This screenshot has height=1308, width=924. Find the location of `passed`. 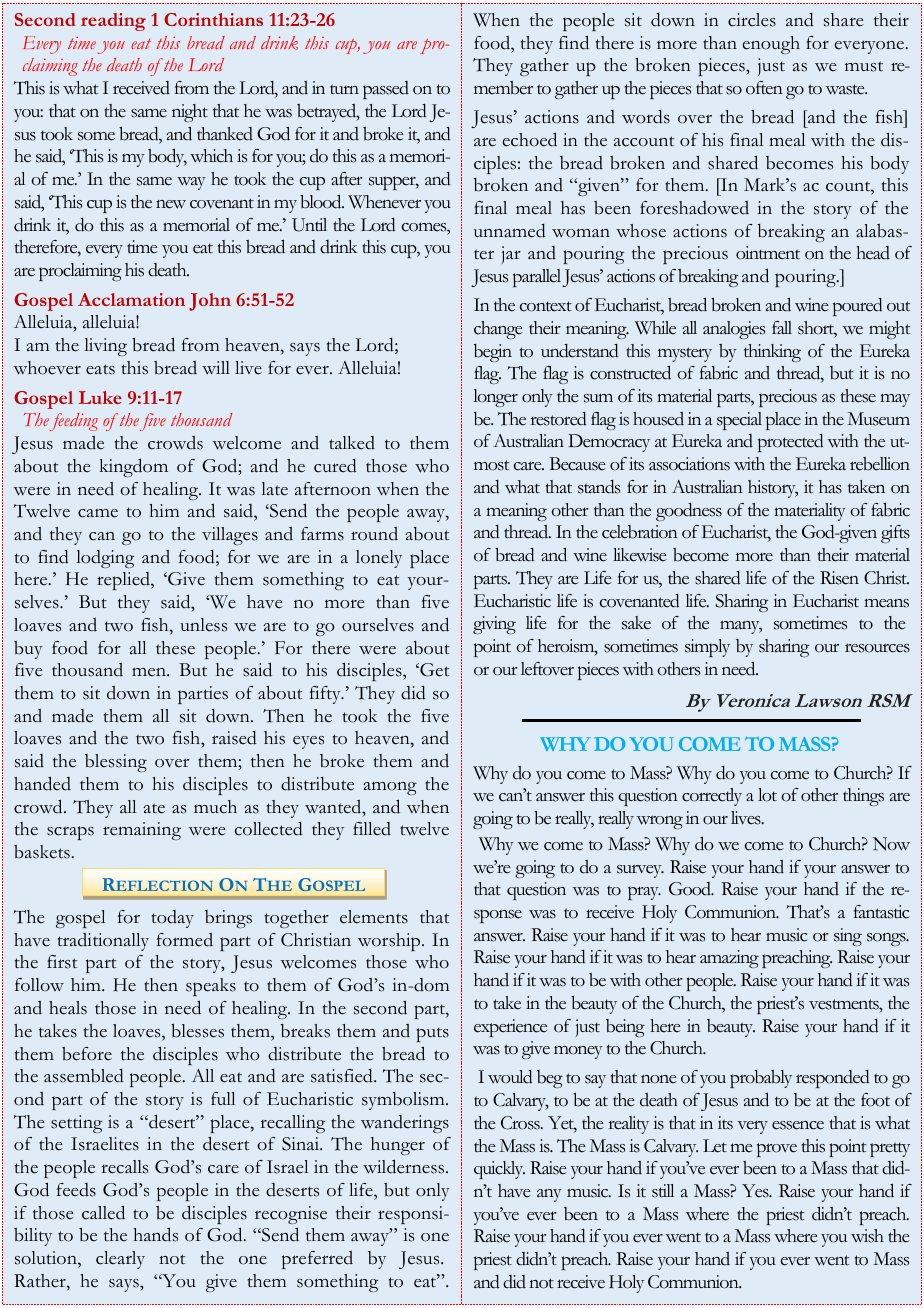

passed is located at coordinates (386, 90).
